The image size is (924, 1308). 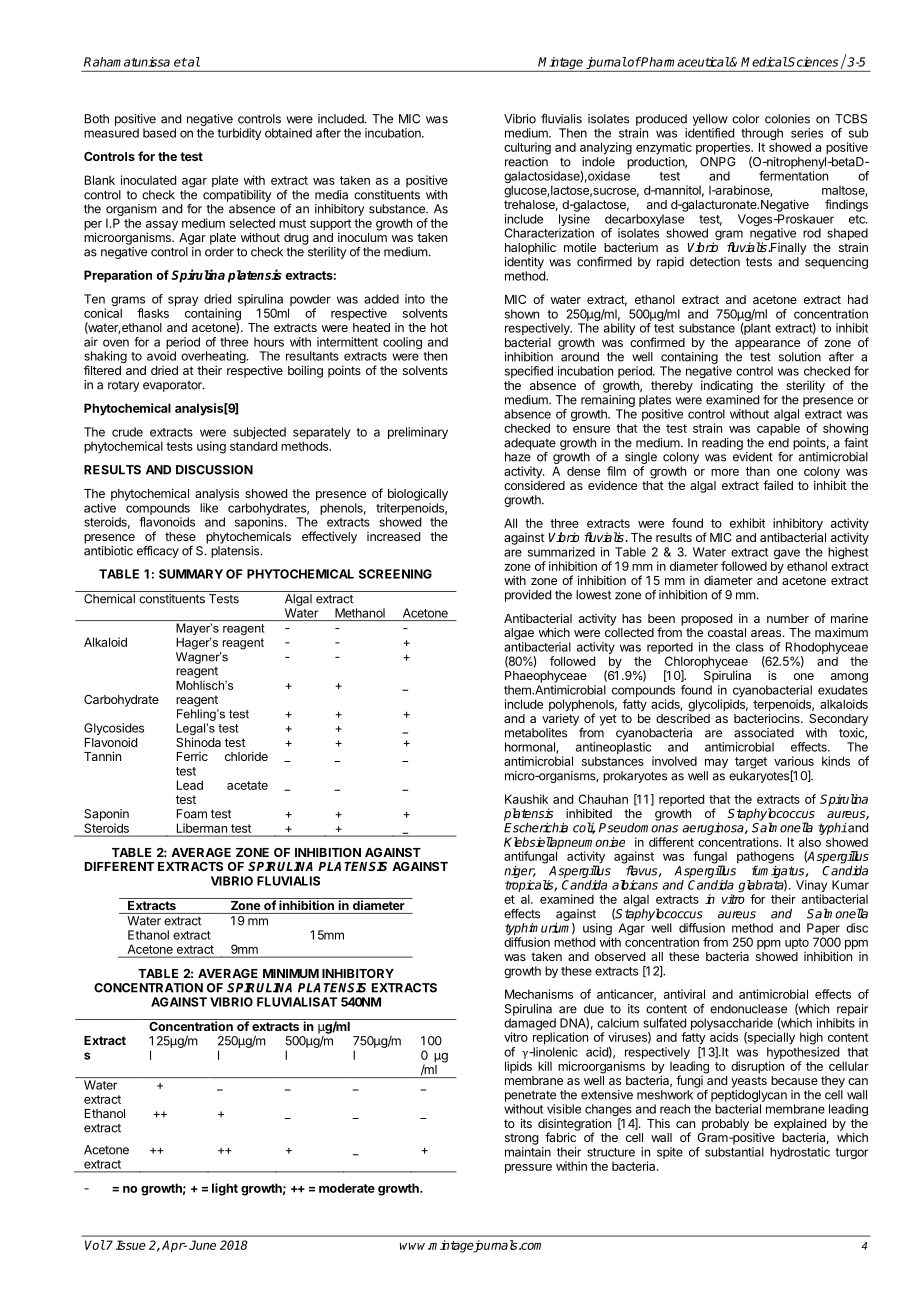 I want to click on MINIMUM, so click(x=291, y=973).
